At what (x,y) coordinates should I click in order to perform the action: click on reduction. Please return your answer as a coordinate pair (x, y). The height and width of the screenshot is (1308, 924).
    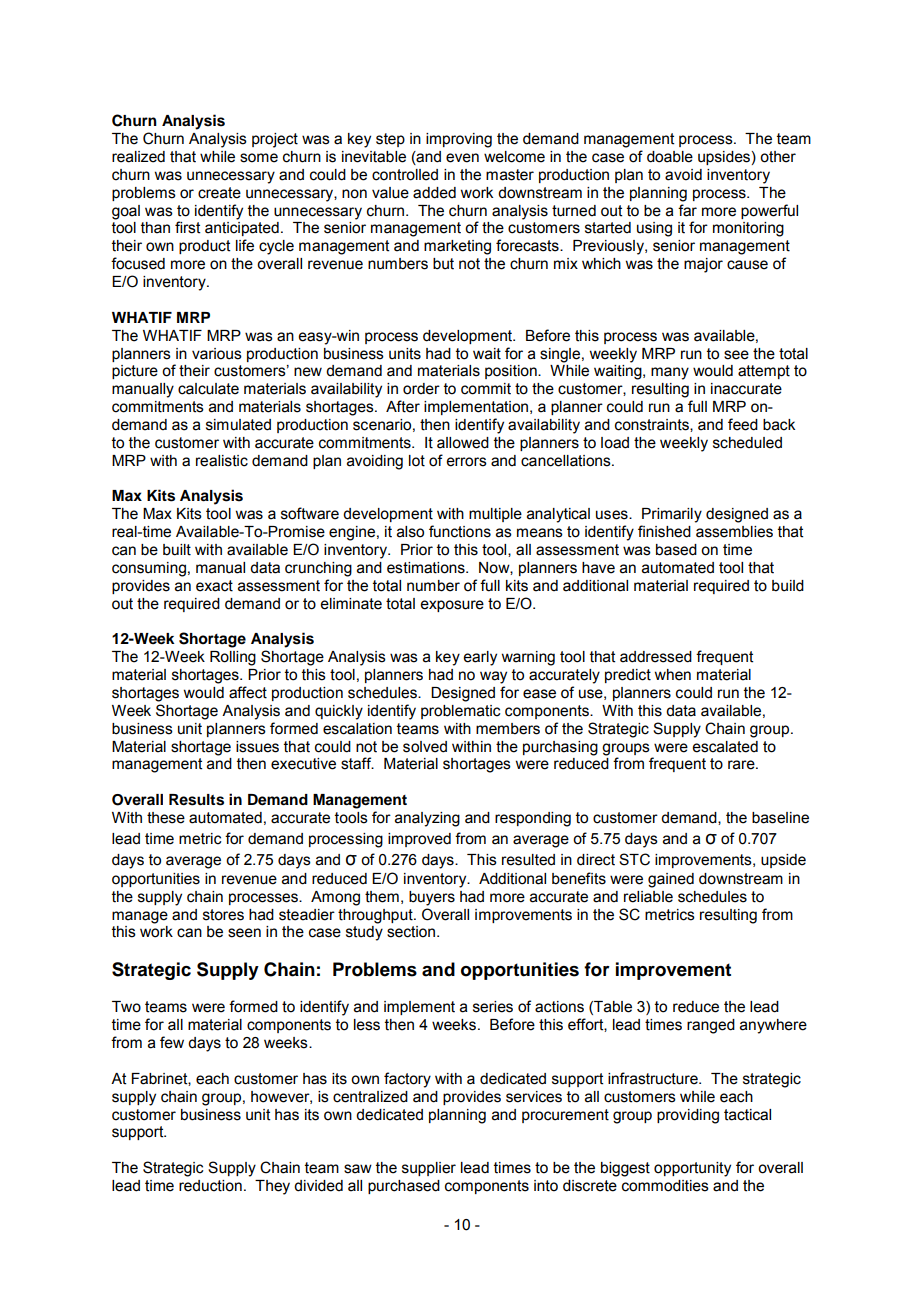
    Looking at the image, I should click on (210, 1186).
